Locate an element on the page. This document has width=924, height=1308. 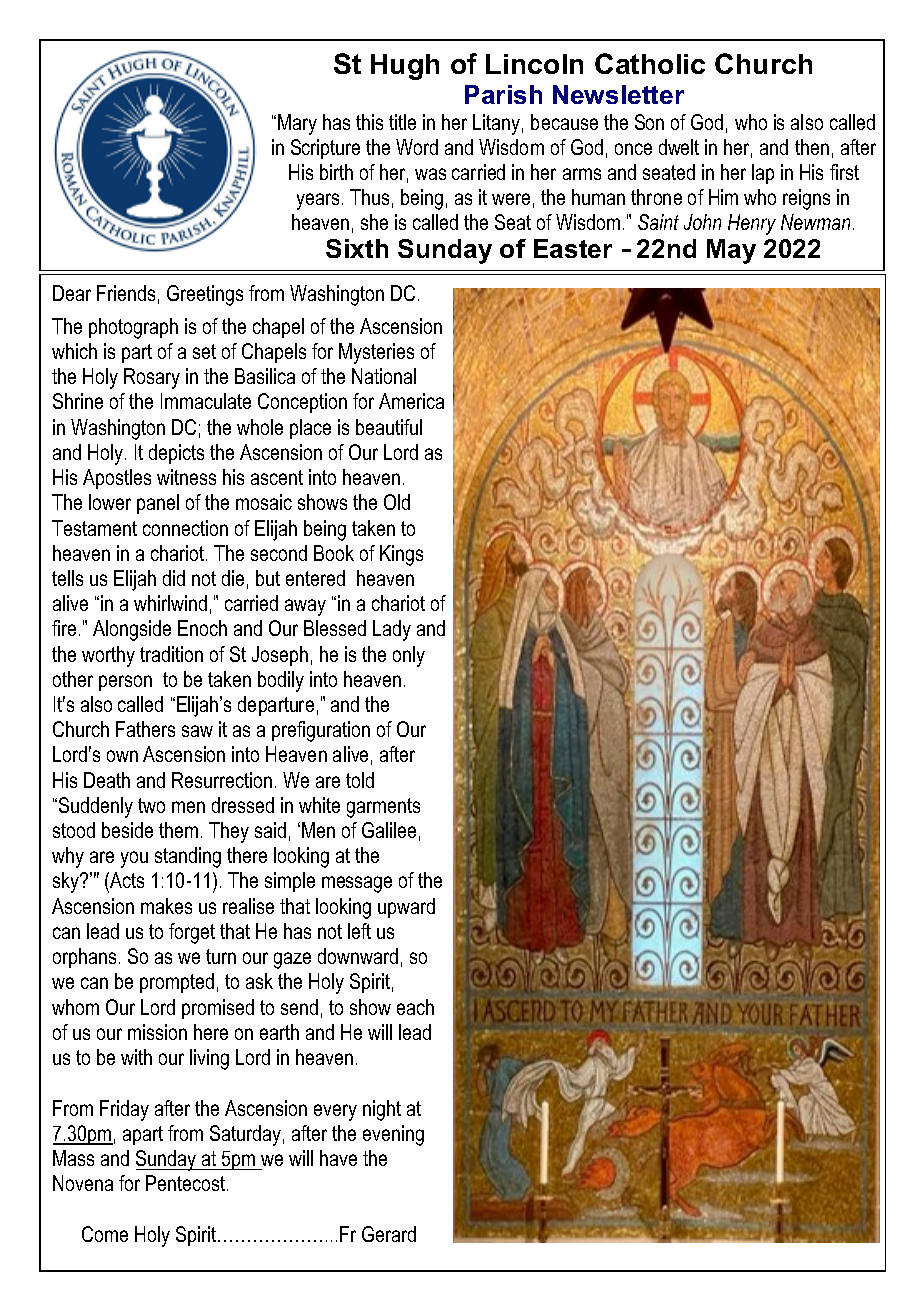
tradition is located at coordinates (171, 654).
